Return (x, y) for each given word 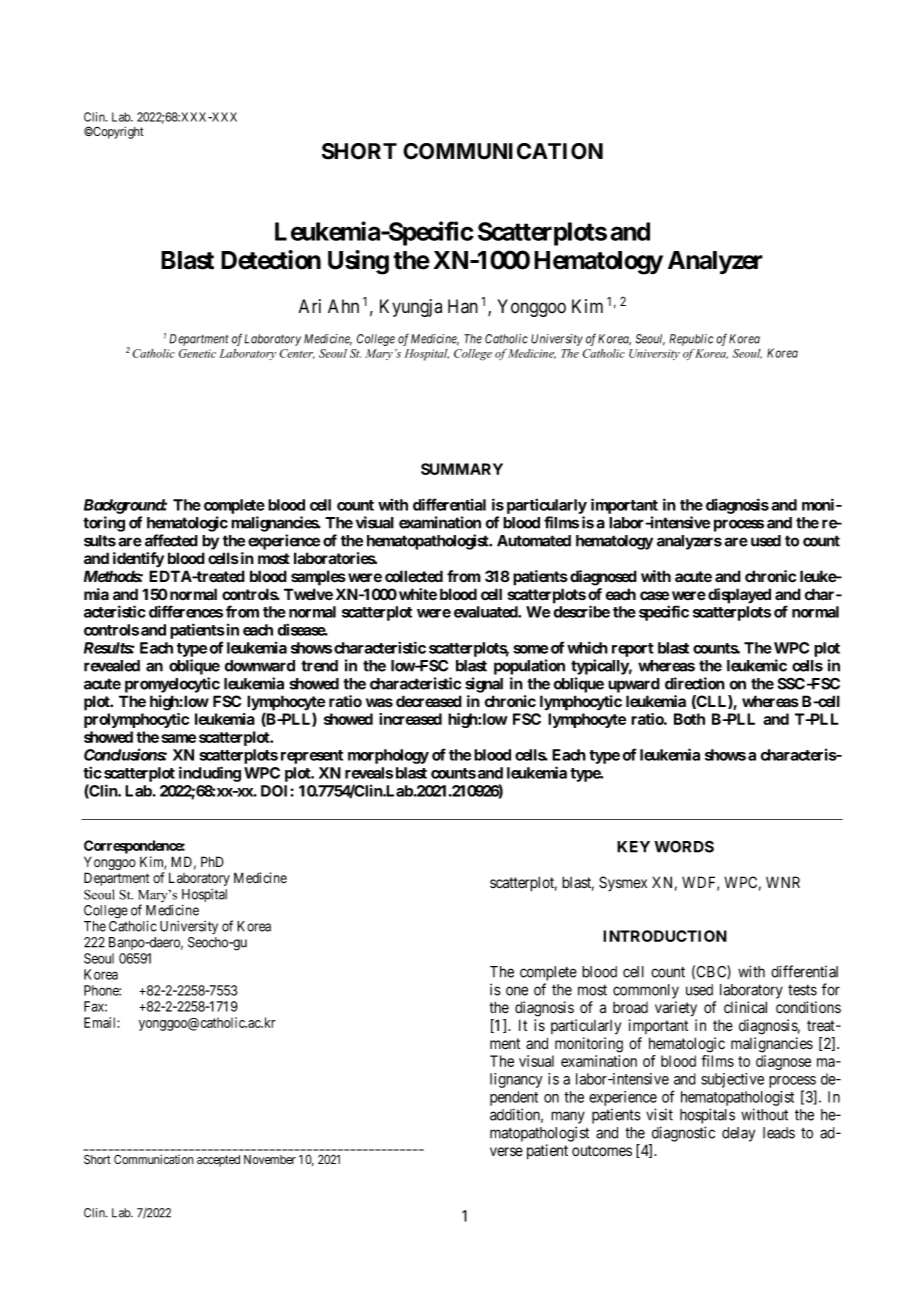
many (568, 1117)
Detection (271, 260)
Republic (691, 340)
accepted (218, 1161)
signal (484, 685)
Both (689, 719)
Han (463, 306)
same (179, 738)
